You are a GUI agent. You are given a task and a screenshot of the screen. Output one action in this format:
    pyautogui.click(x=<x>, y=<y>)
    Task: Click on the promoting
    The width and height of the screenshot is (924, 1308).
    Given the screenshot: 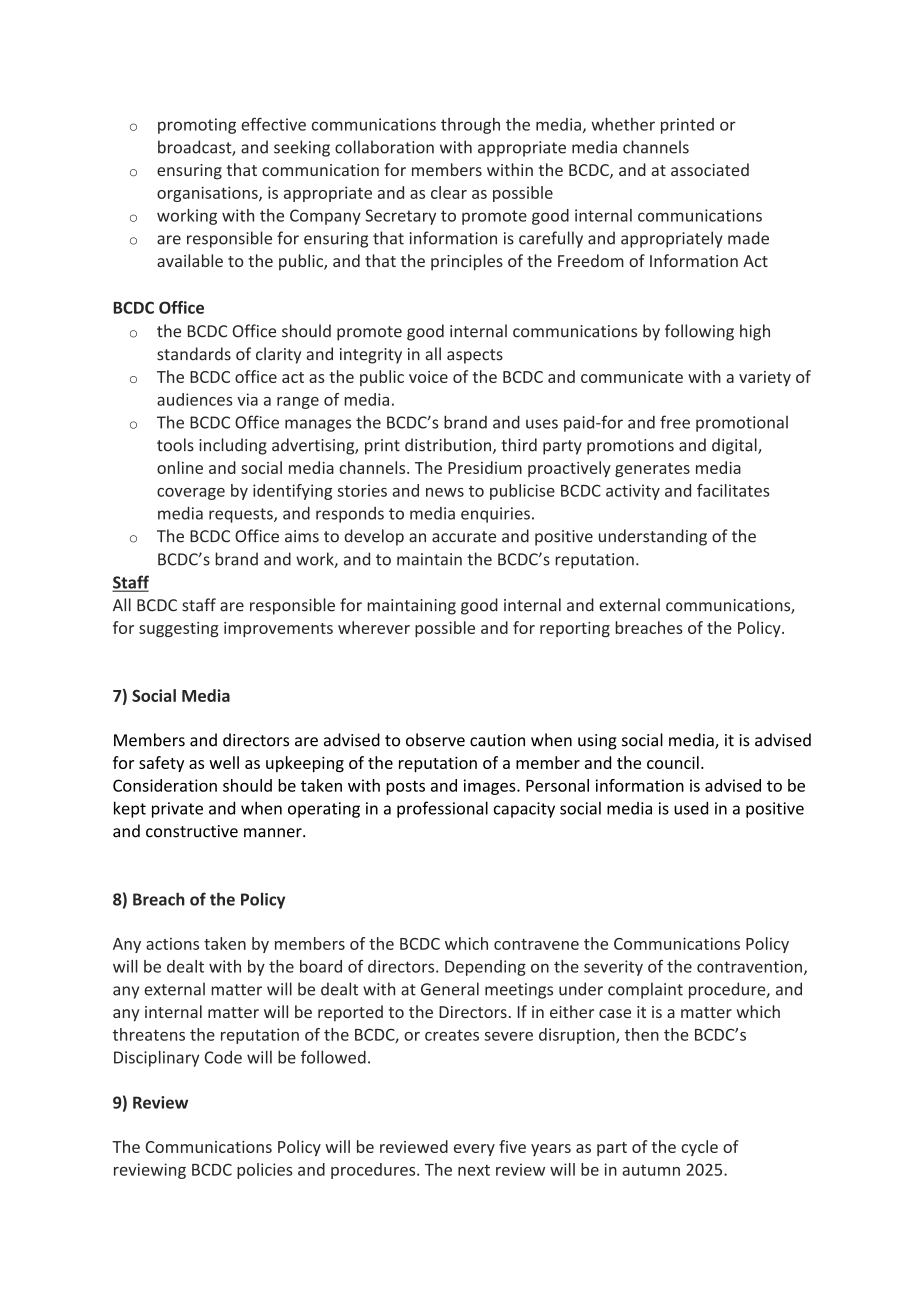 What is the action you would take?
    pyautogui.click(x=197, y=126)
